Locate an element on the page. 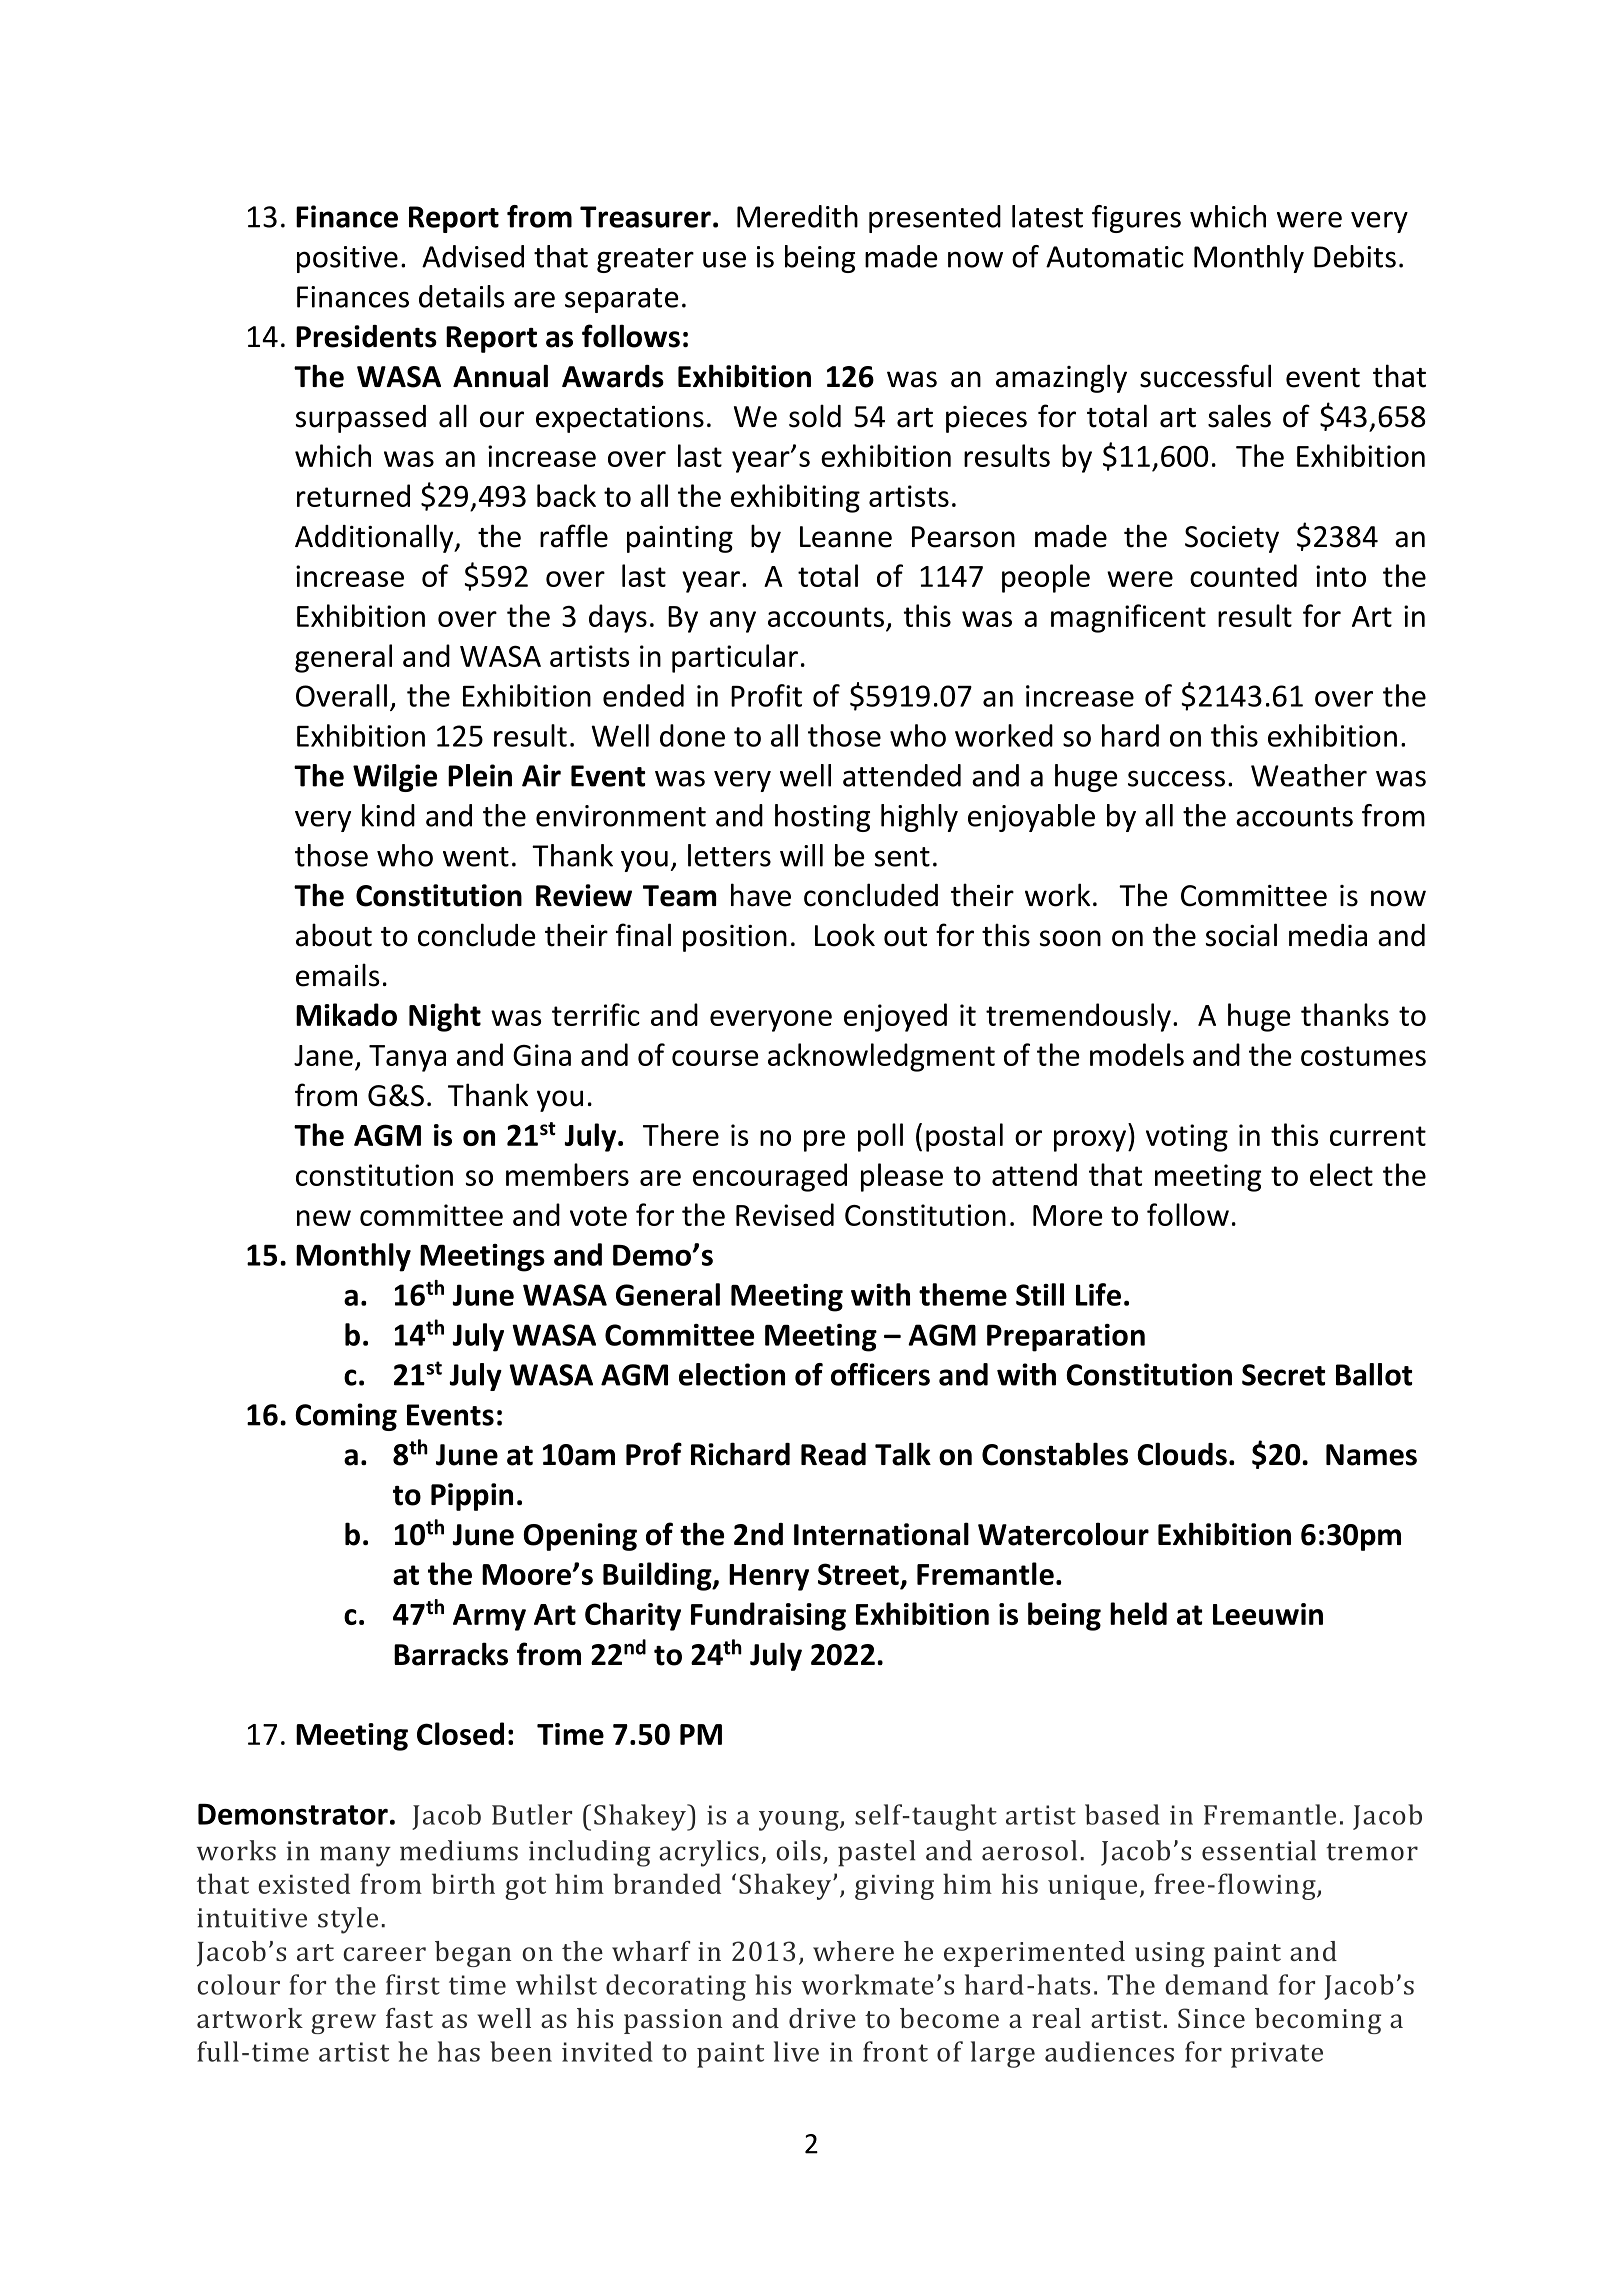 The width and height of the document is (1623, 2295). officers is located at coordinates (880, 1374).
